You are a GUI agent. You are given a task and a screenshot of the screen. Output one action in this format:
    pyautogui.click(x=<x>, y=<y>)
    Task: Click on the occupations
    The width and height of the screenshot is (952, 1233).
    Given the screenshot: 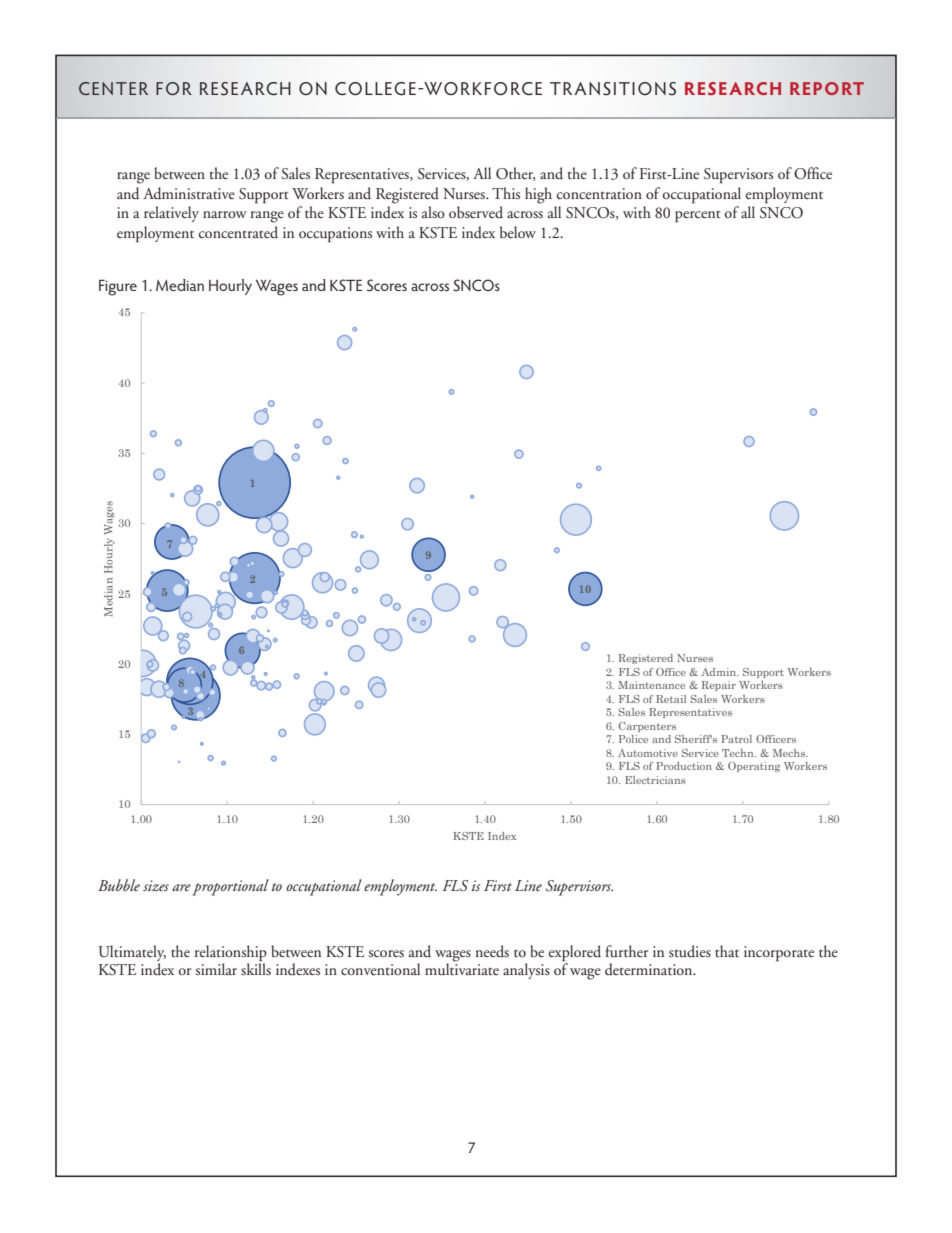 What is the action you would take?
    pyautogui.click(x=335, y=234)
